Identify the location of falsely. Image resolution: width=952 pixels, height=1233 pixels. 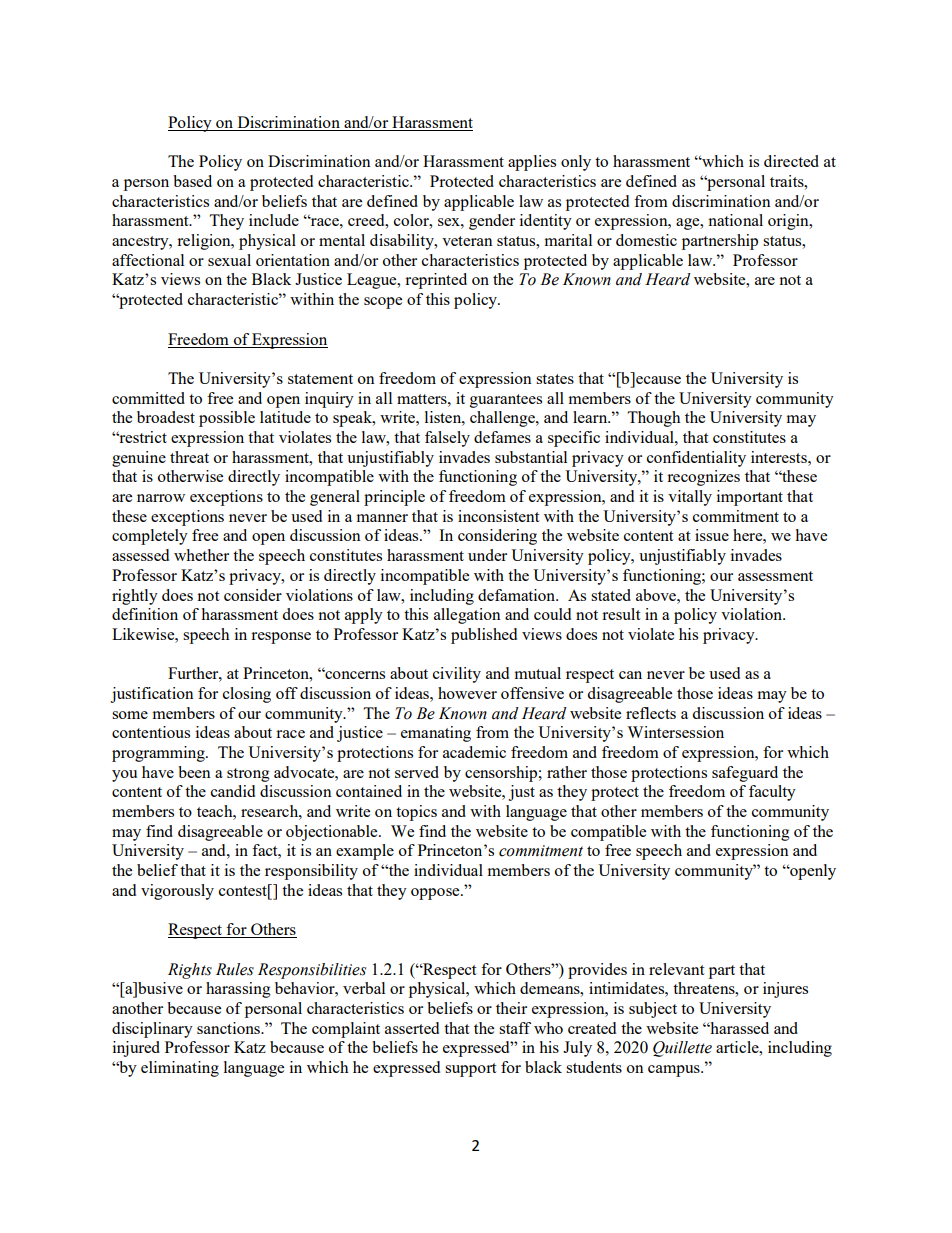
(447, 439).
